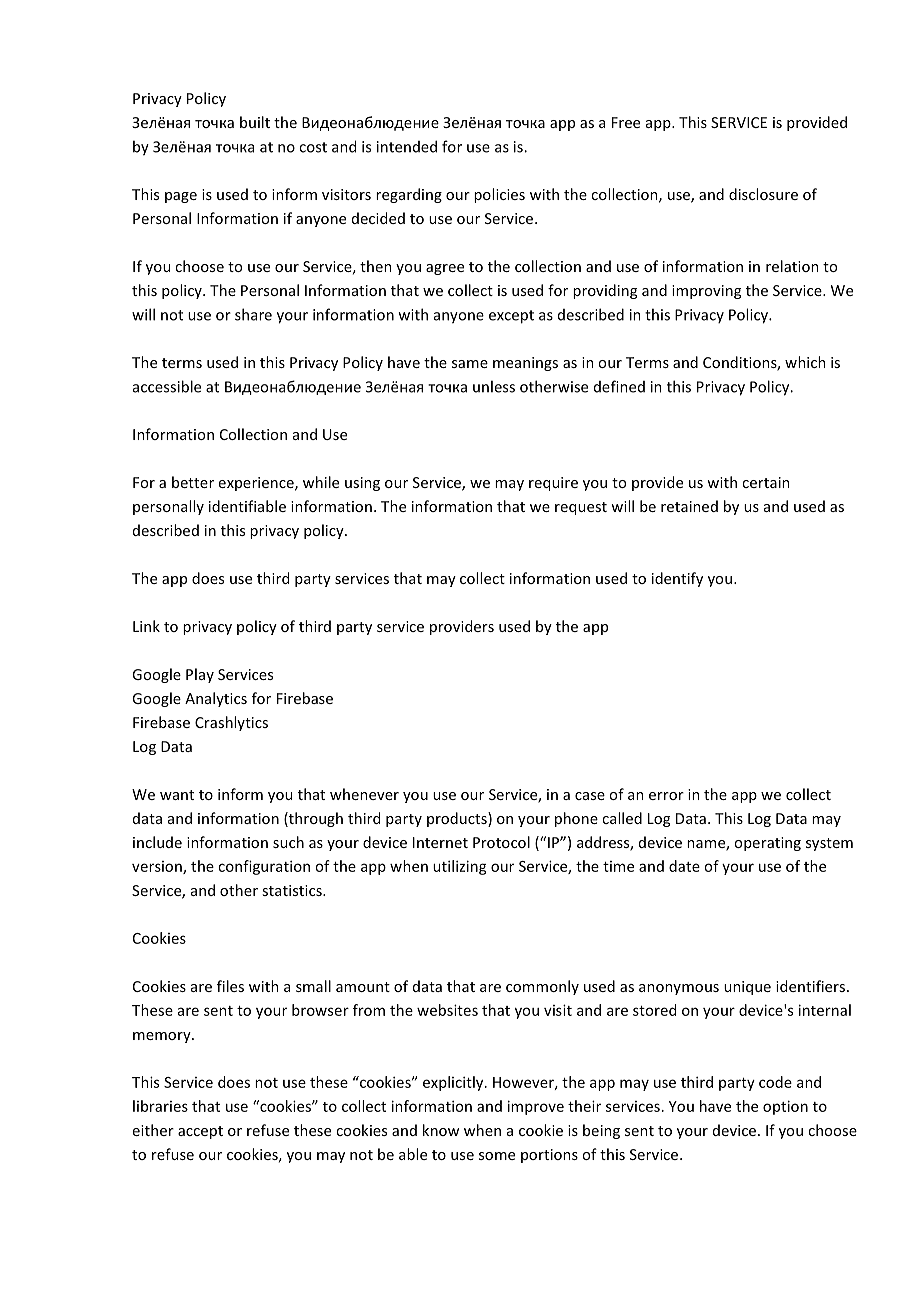  Describe the element at coordinates (200, 1132) in the screenshot. I see `accept` at that location.
